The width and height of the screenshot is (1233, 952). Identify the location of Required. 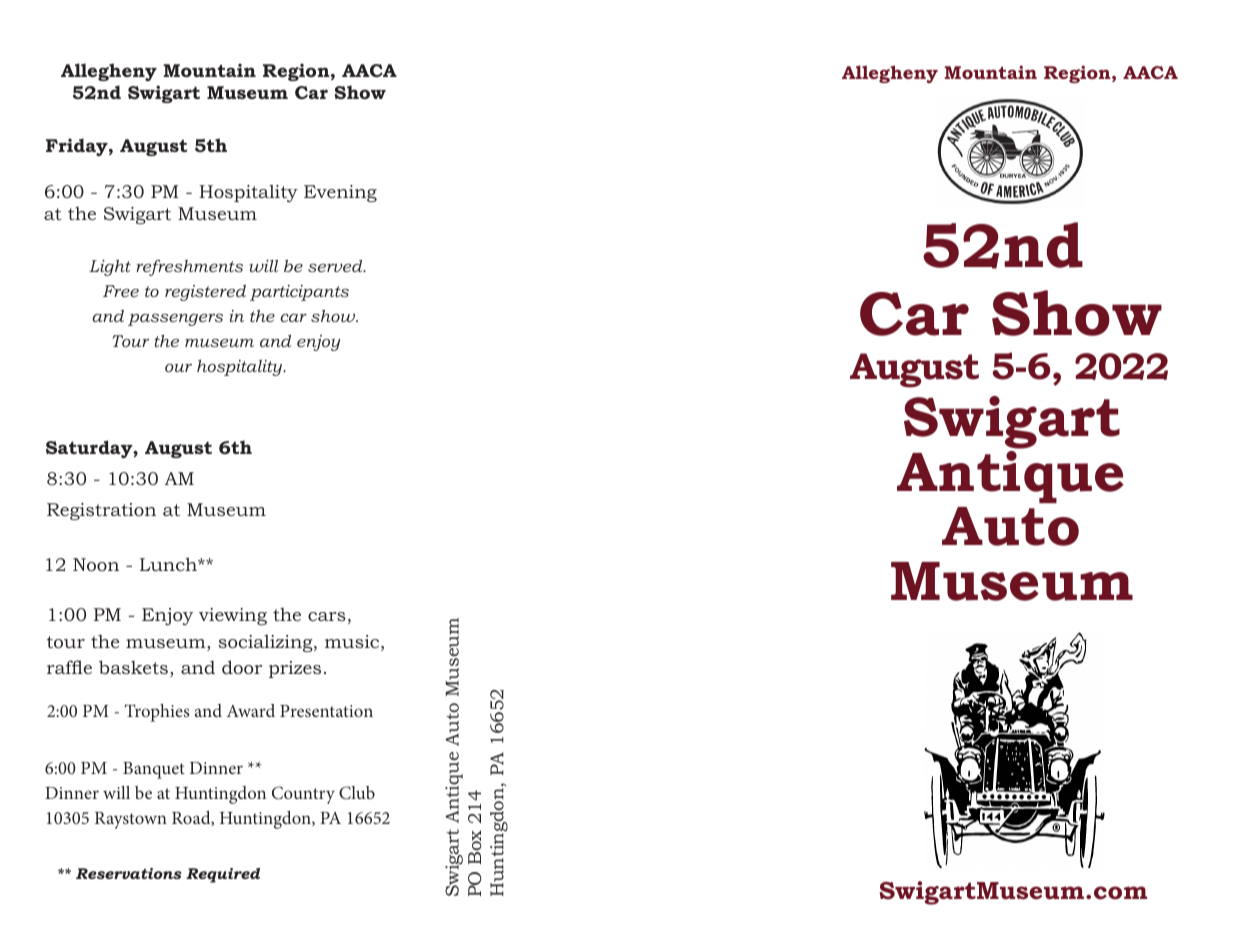
(223, 875).
